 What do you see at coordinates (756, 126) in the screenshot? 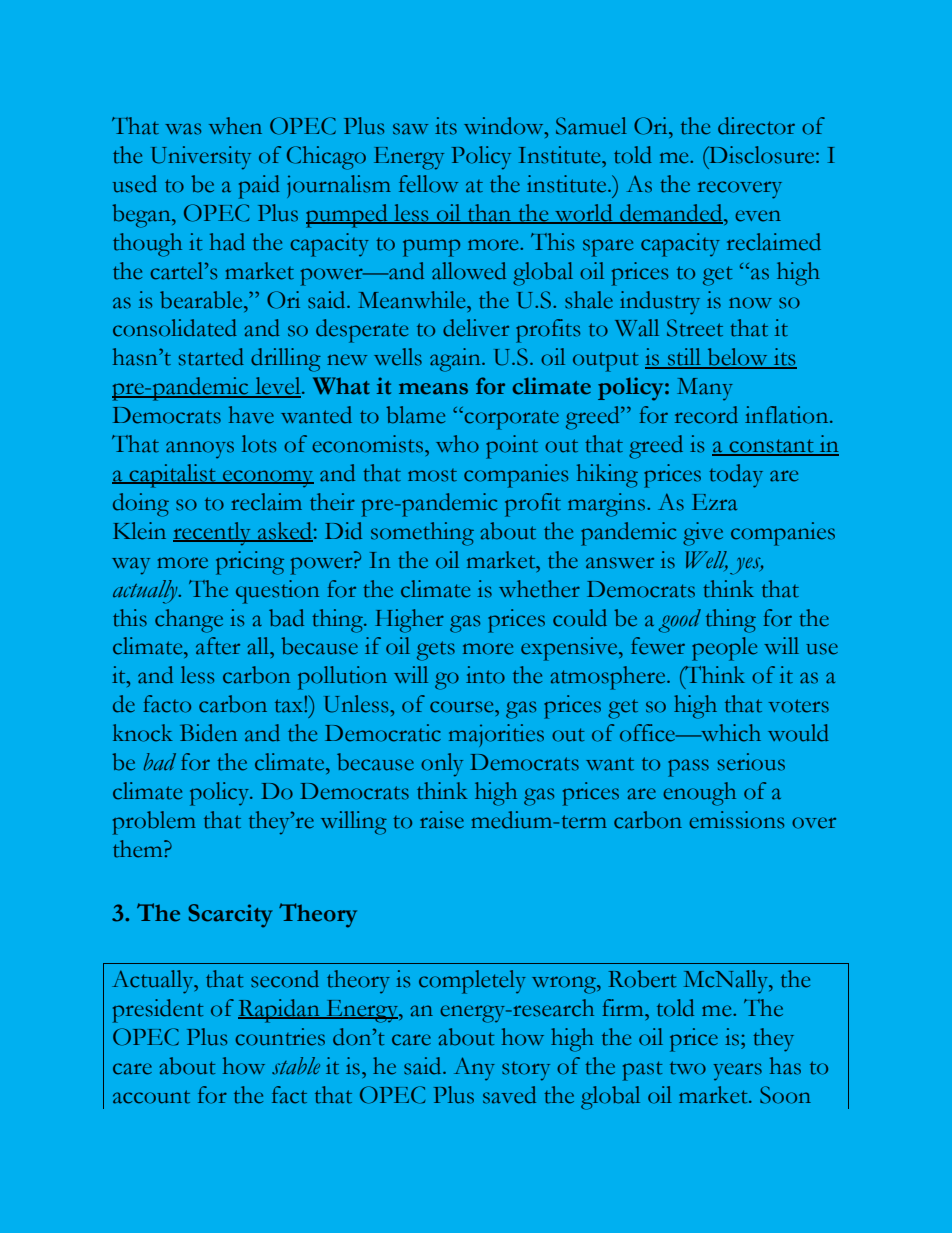
I see `director` at bounding box center [756, 126].
